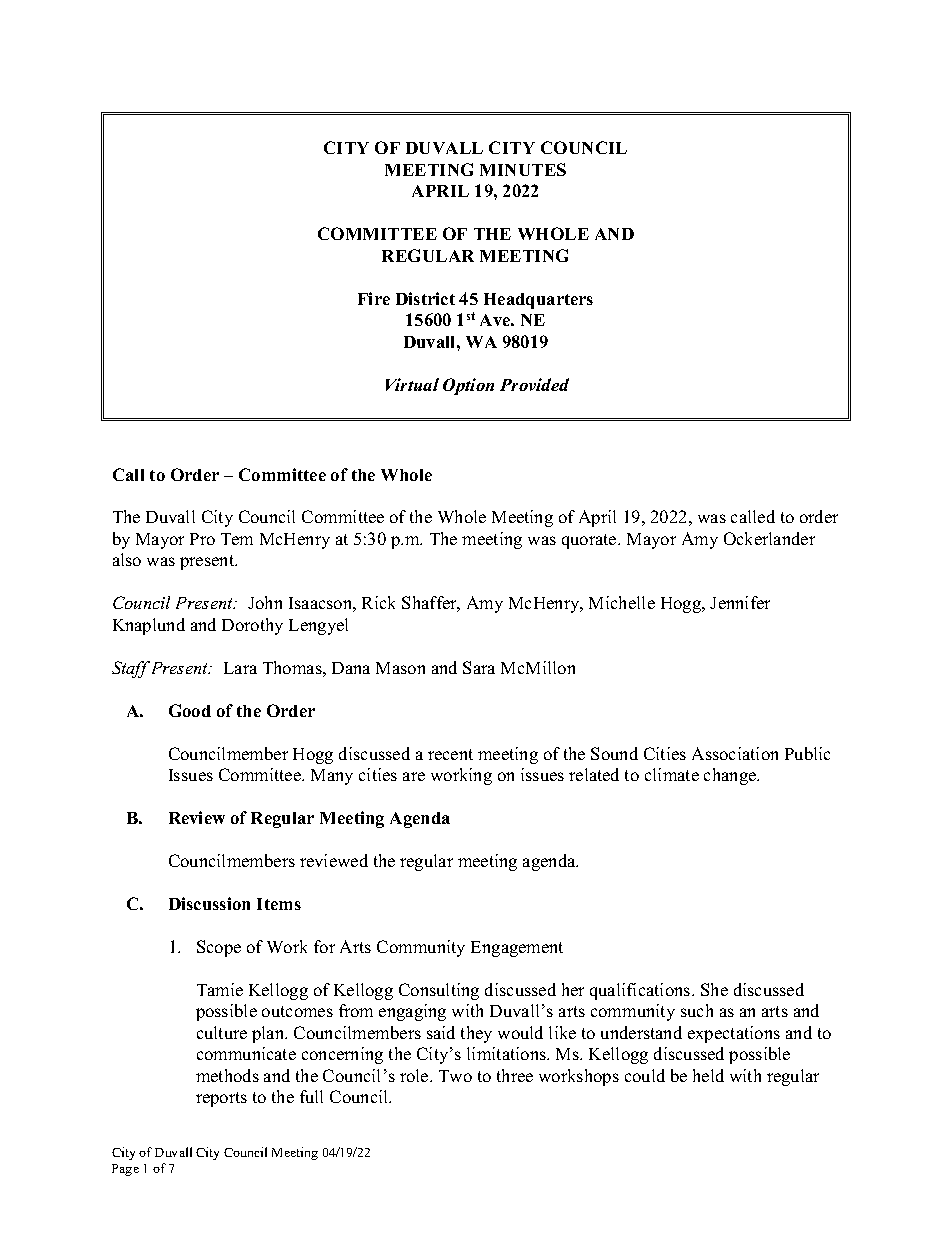 This page has width=952, height=1233. Describe the element at coordinates (127, 559) in the page. I see `also` at that location.
